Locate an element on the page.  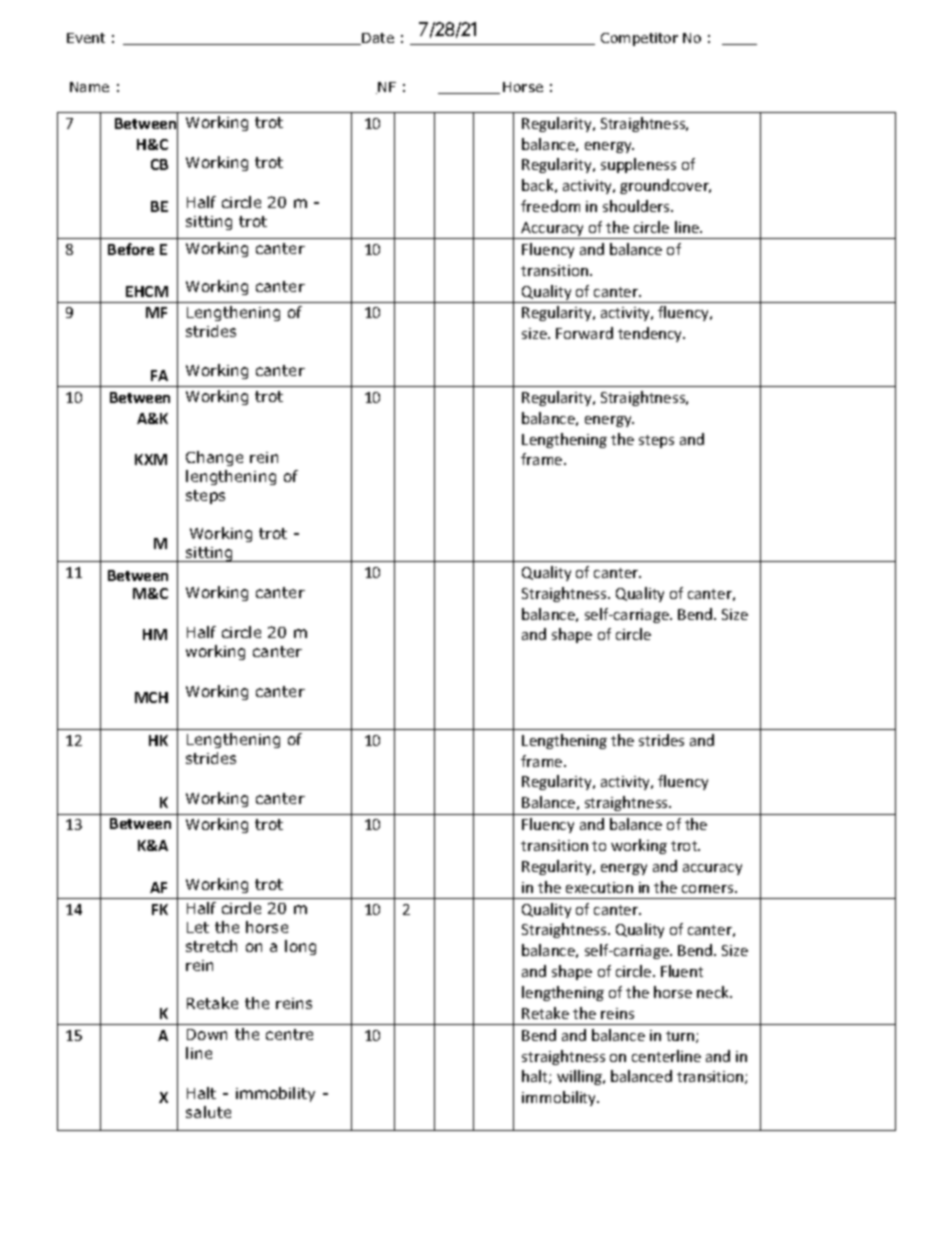
Change is located at coordinates (214, 458).
